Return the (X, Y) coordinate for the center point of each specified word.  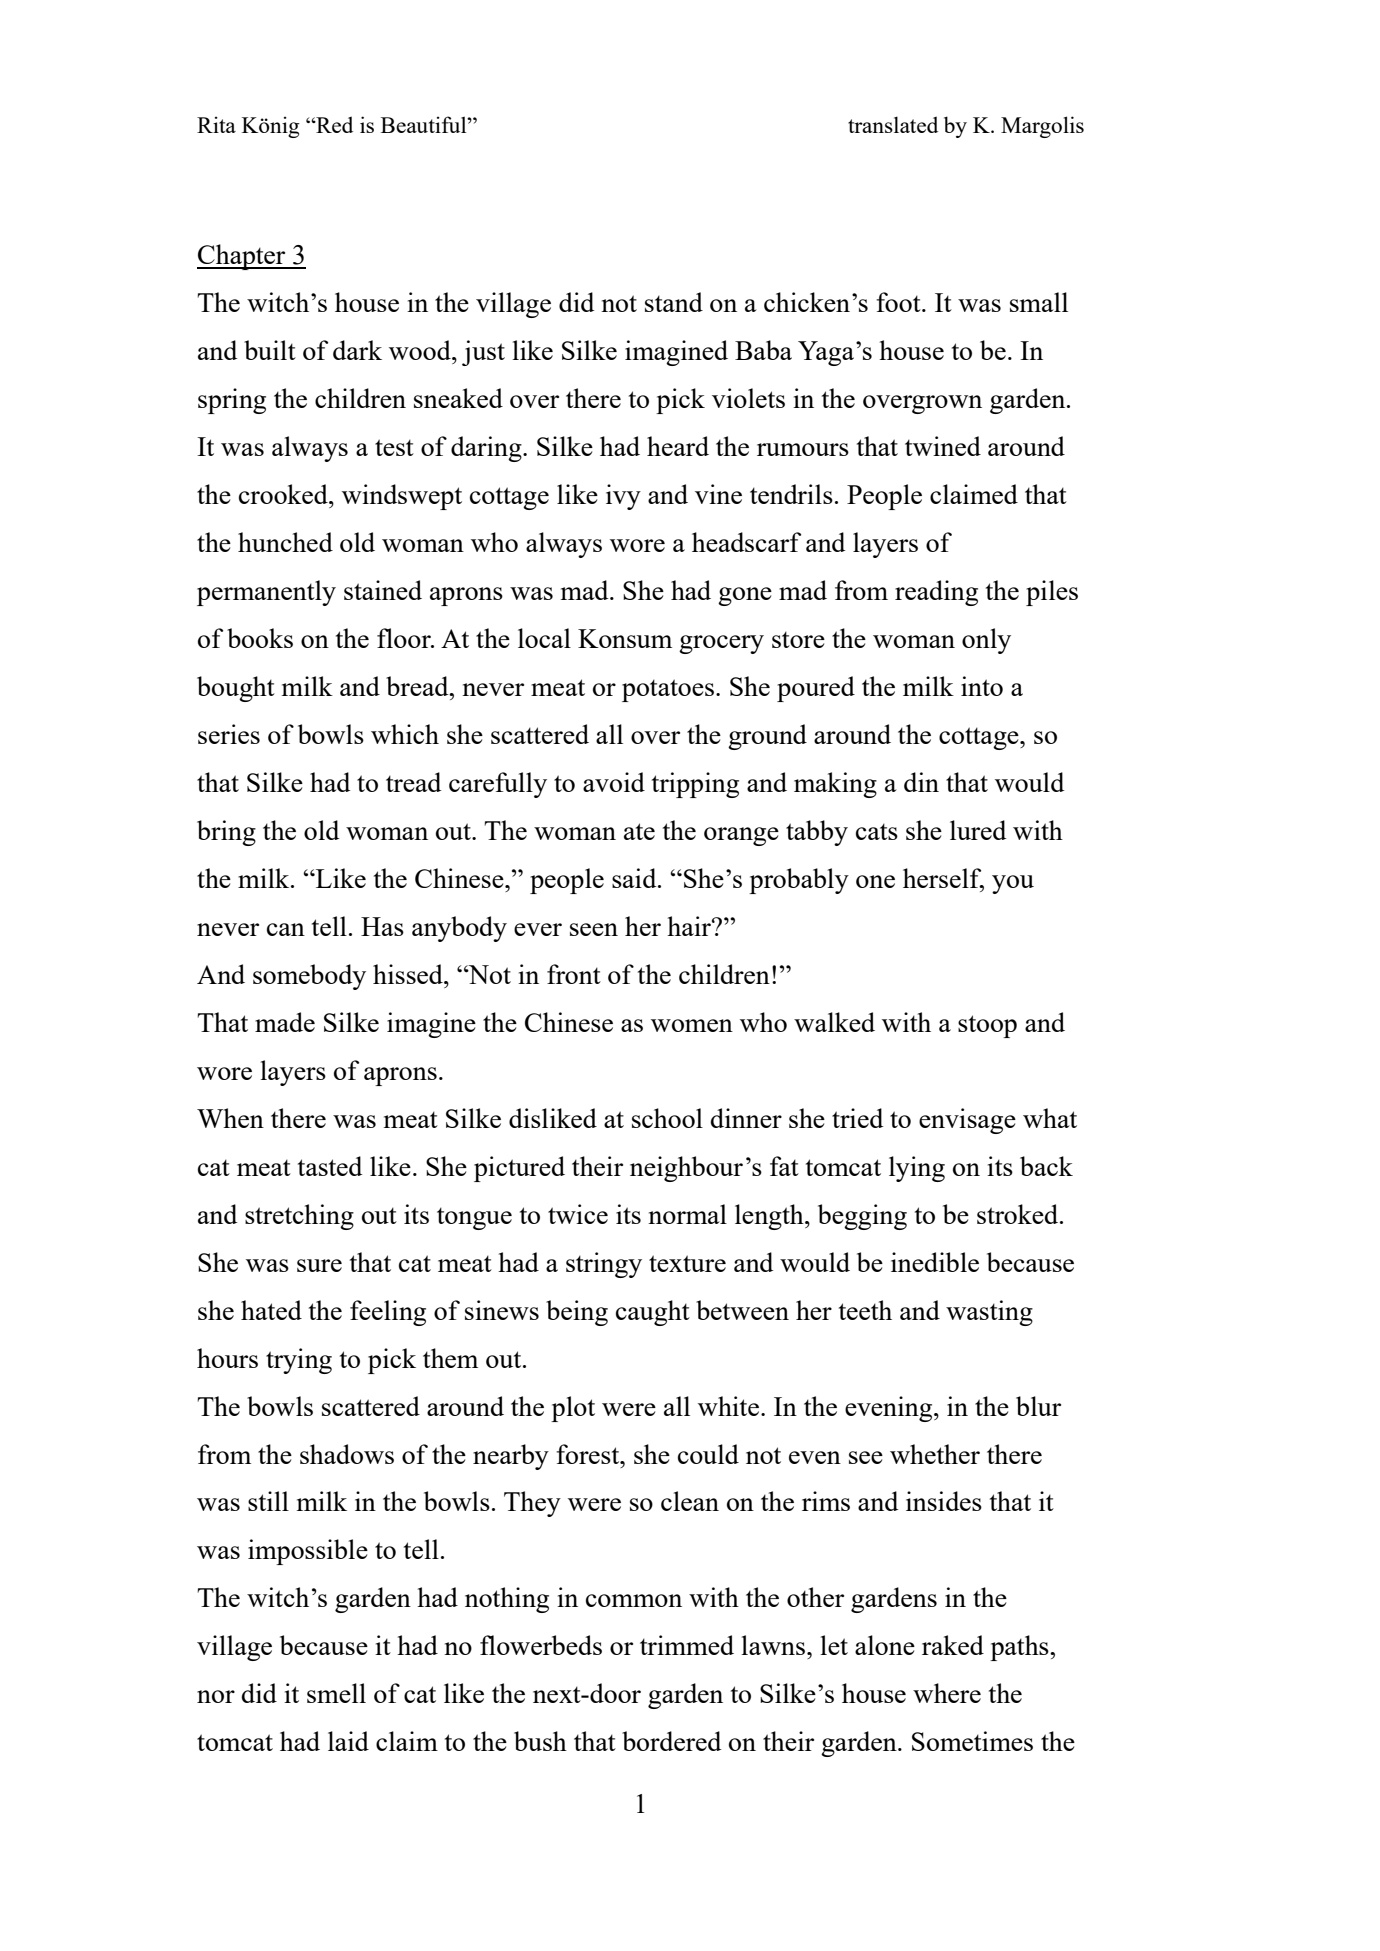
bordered (671, 1741)
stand (674, 302)
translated (893, 124)
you (1013, 884)
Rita (216, 124)
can (286, 929)
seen (594, 929)
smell (336, 1693)
